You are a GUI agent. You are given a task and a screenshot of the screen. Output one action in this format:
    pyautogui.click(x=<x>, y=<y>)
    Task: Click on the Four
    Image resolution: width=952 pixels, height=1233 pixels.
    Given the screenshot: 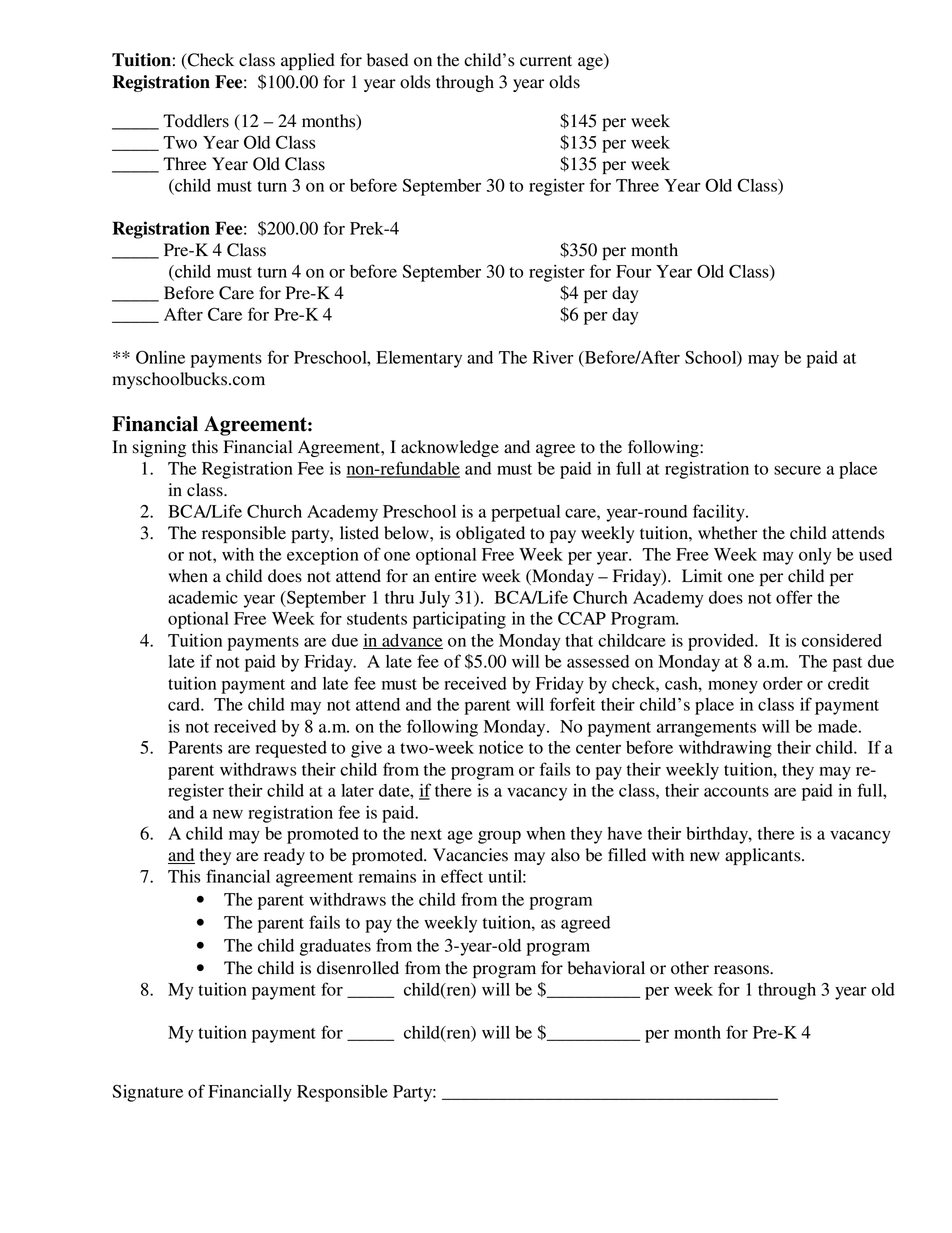 What is the action you would take?
    pyautogui.click(x=634, y=271)
